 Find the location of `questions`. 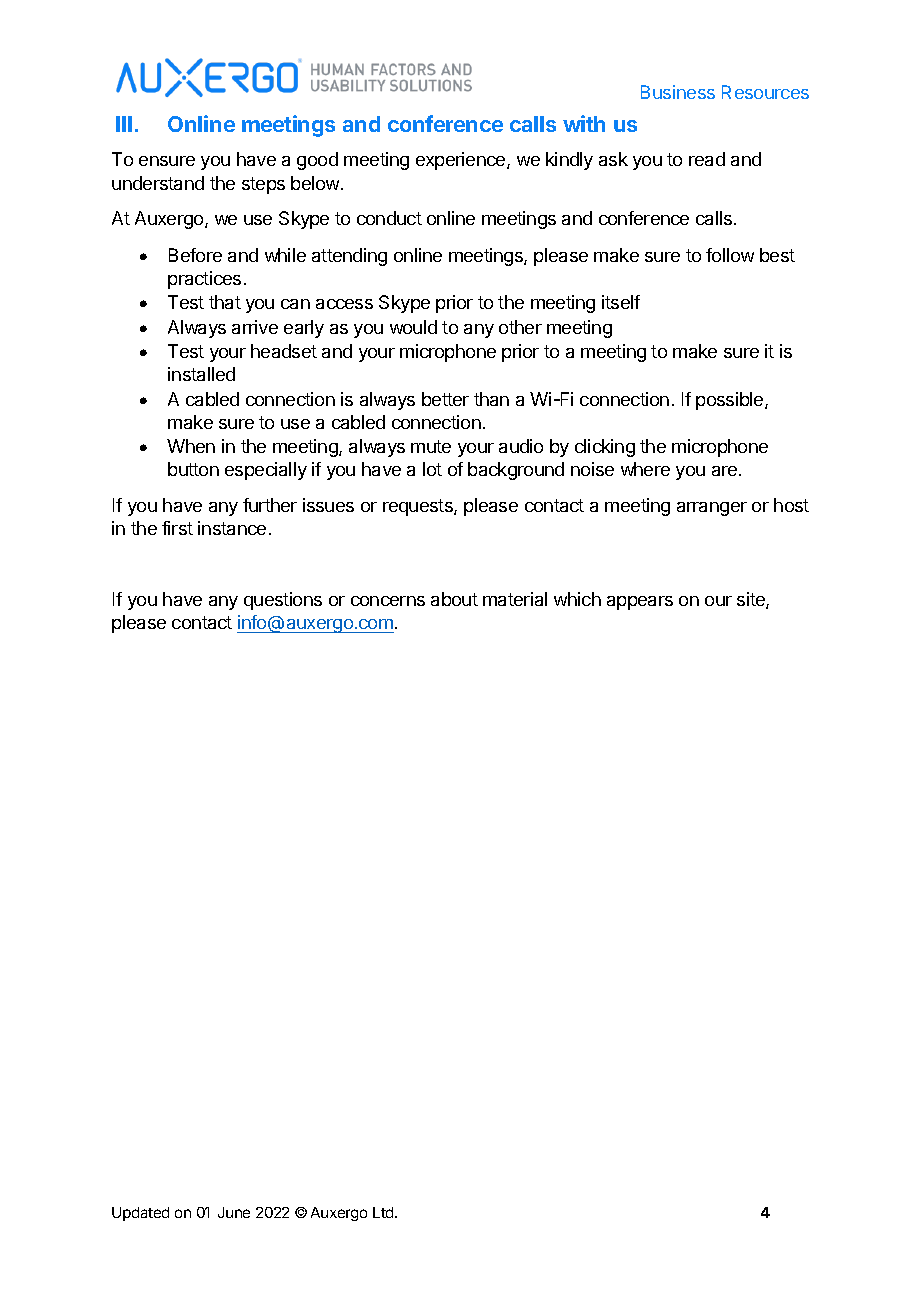

questions is located at coordinates (283, 601).
